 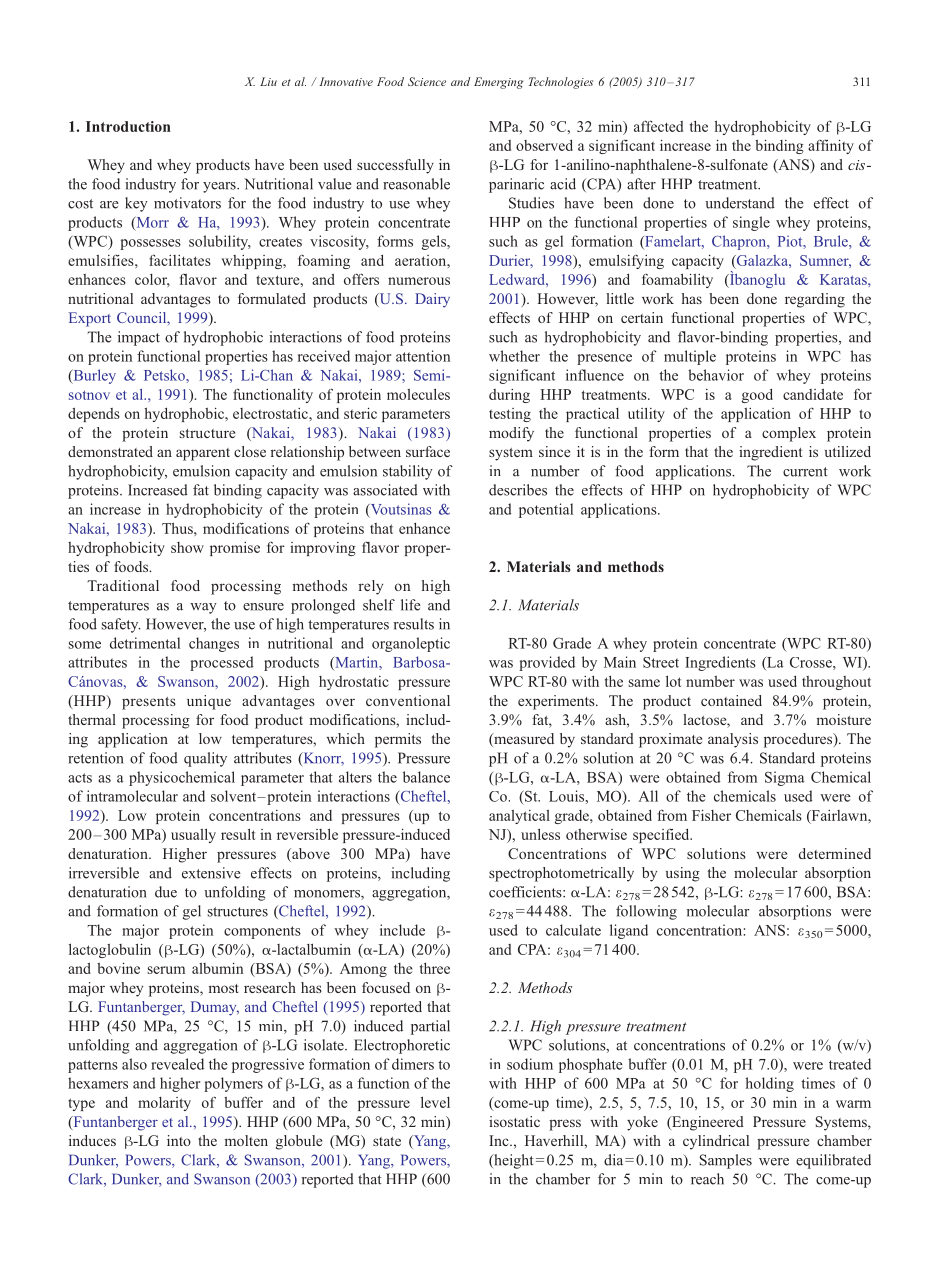 What do you see at coordinates (831, 146) in the screenshot?
I see `affinity` at bounding box center [831, 146].
